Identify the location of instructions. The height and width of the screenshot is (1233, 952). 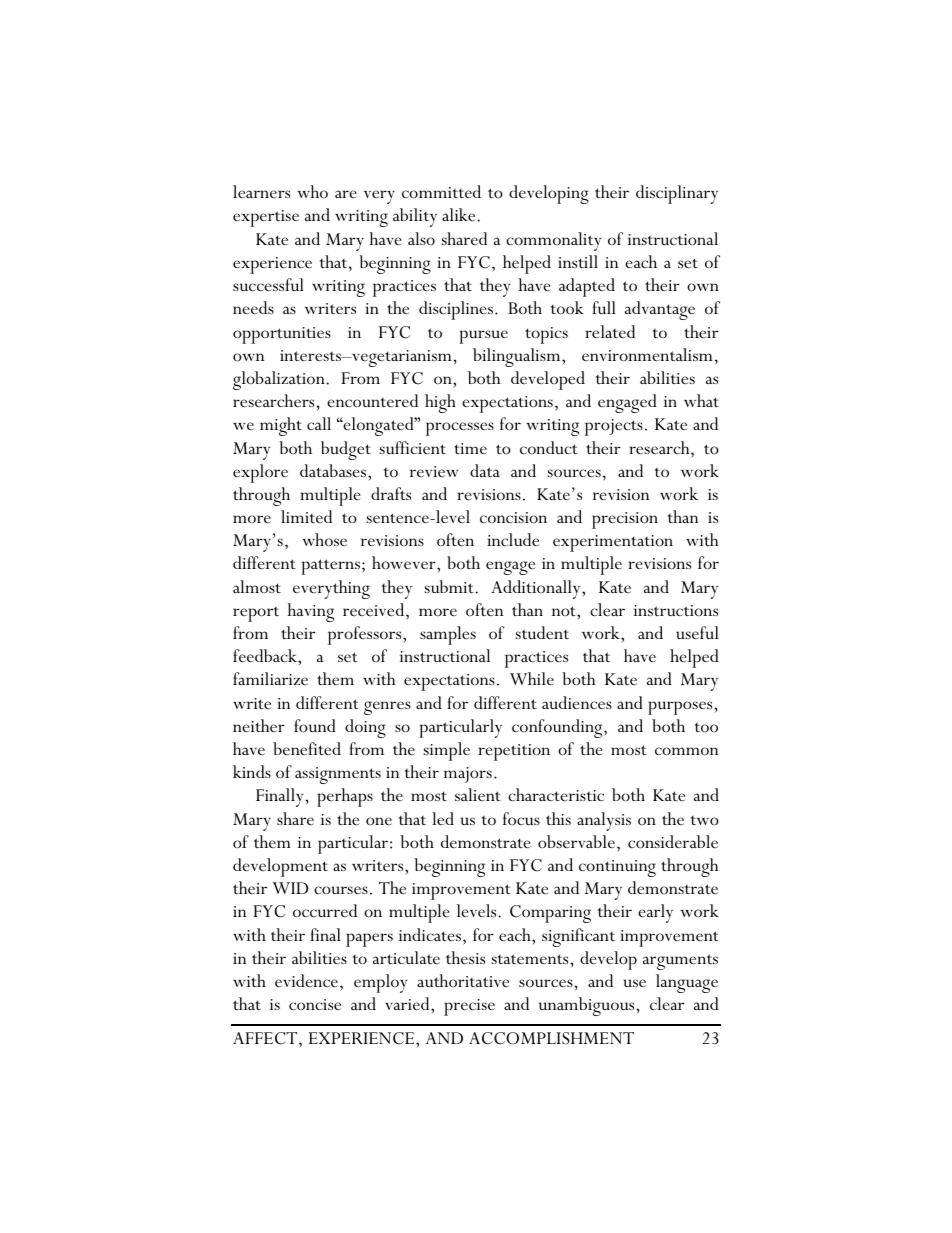
(676, 611).
